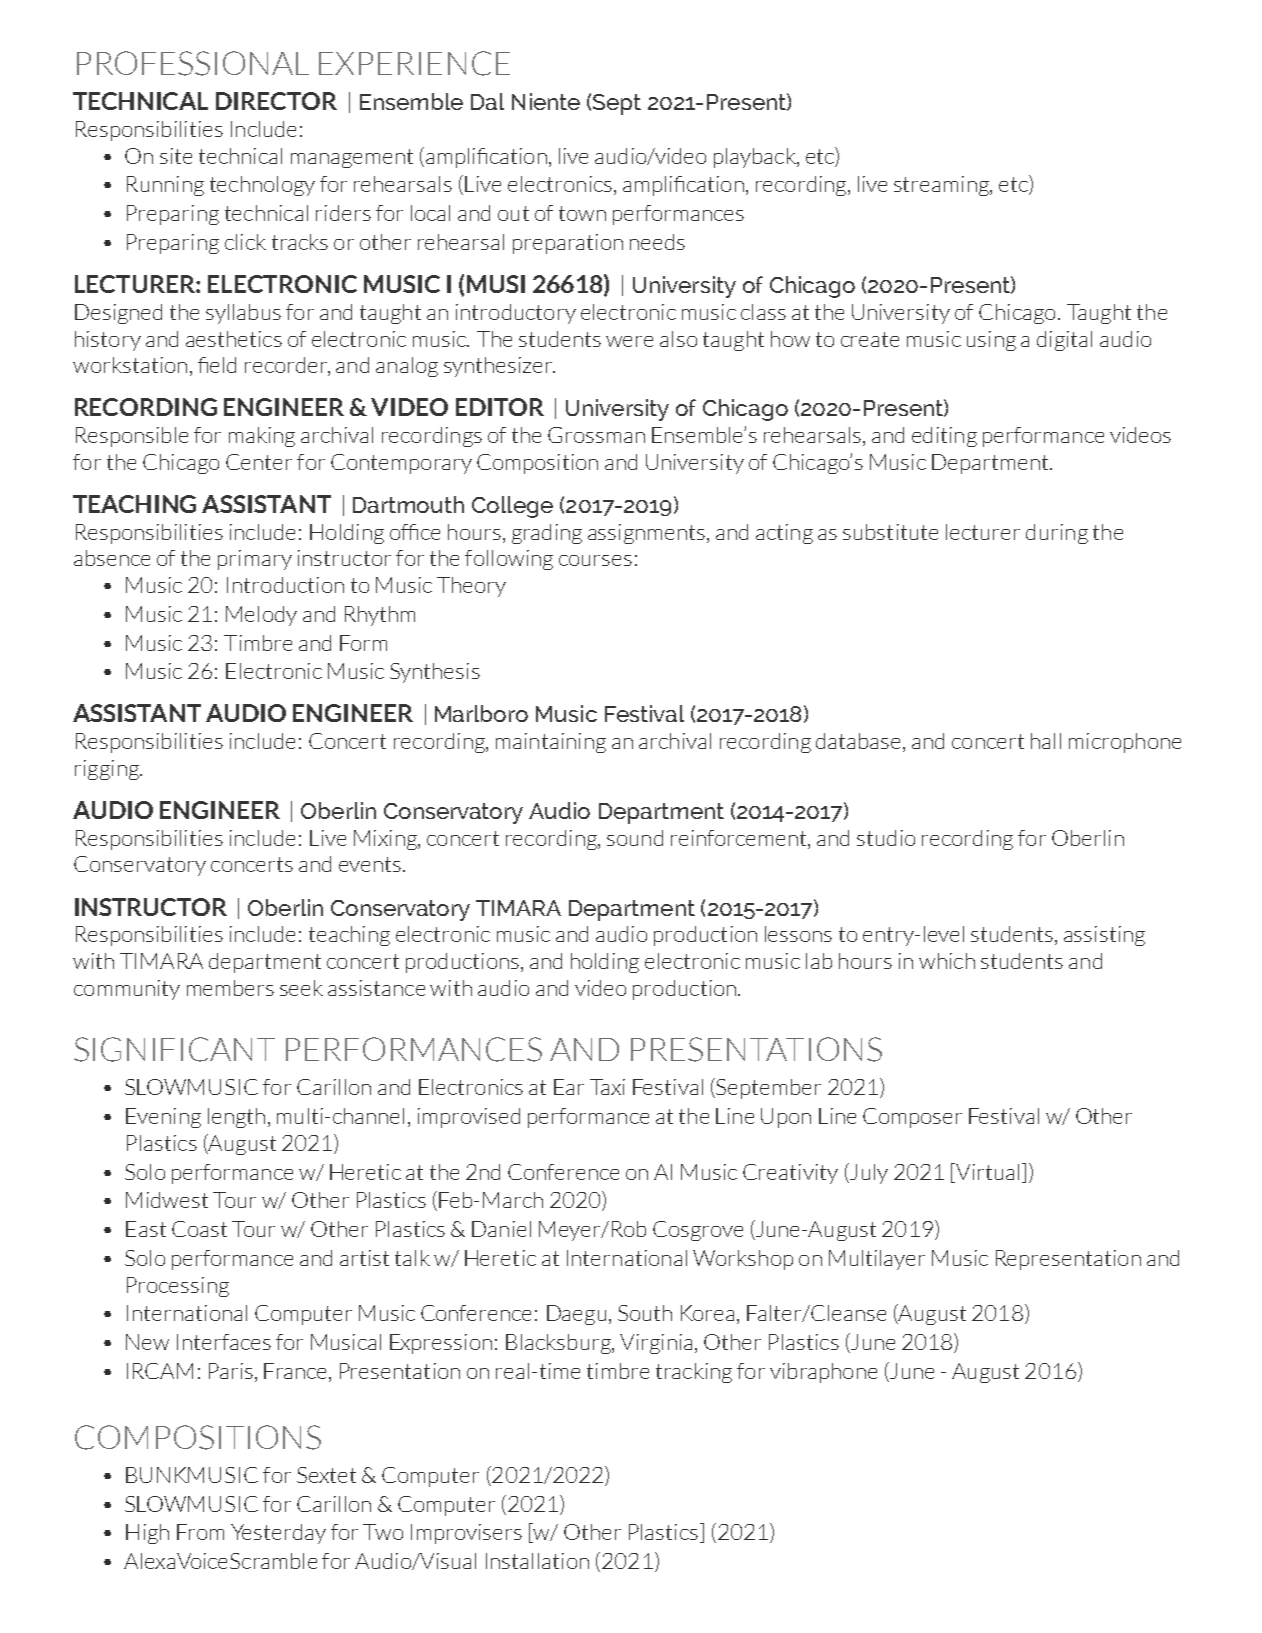 Image resolution: width=1262 pixels, height=1633 pixels. What do you see at coordinates (487, 101) in the document?
I see `Dal` at bounding box center [487, 101].
